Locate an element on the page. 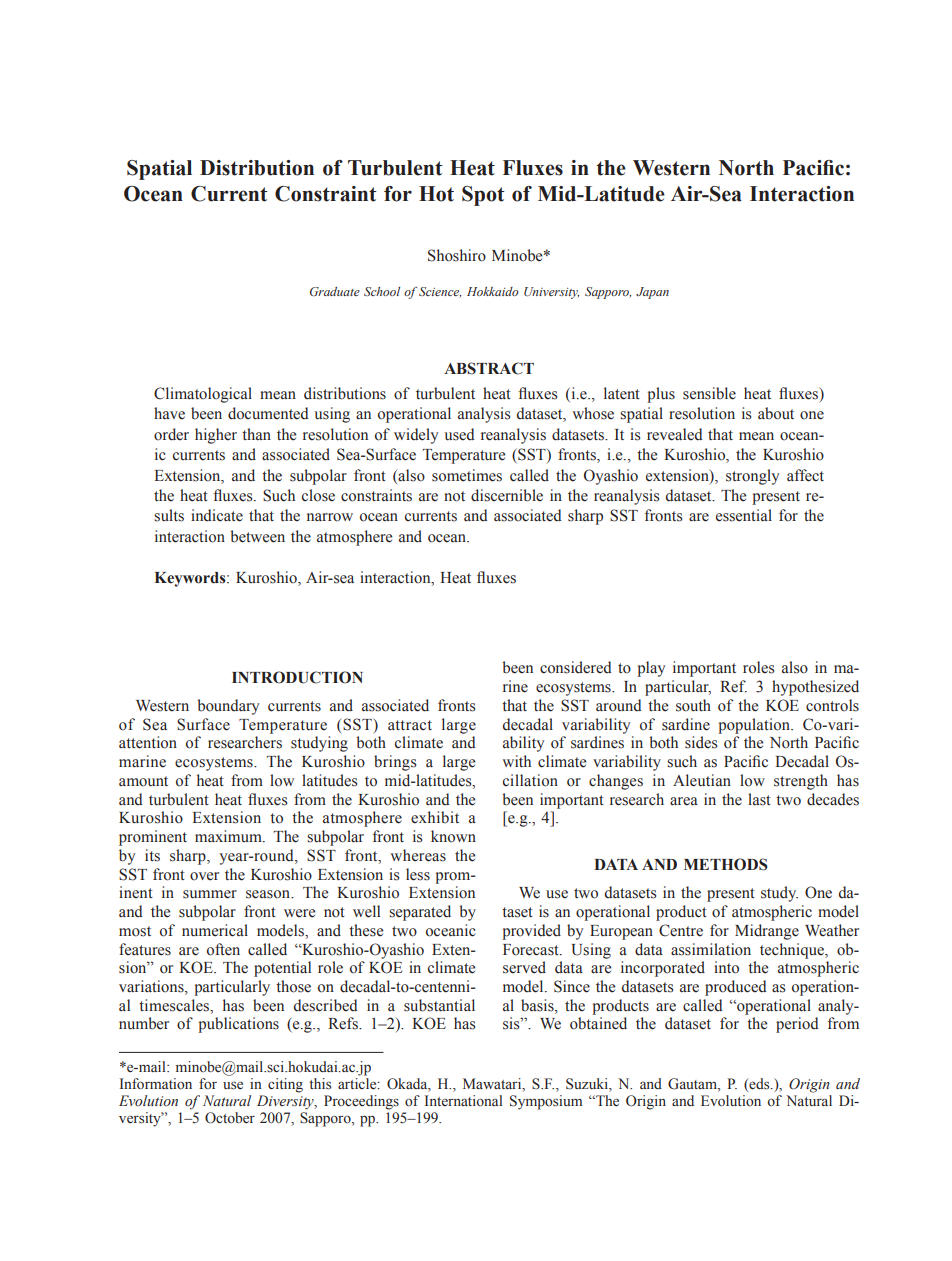  International is located at coordinates (463, 1100).
